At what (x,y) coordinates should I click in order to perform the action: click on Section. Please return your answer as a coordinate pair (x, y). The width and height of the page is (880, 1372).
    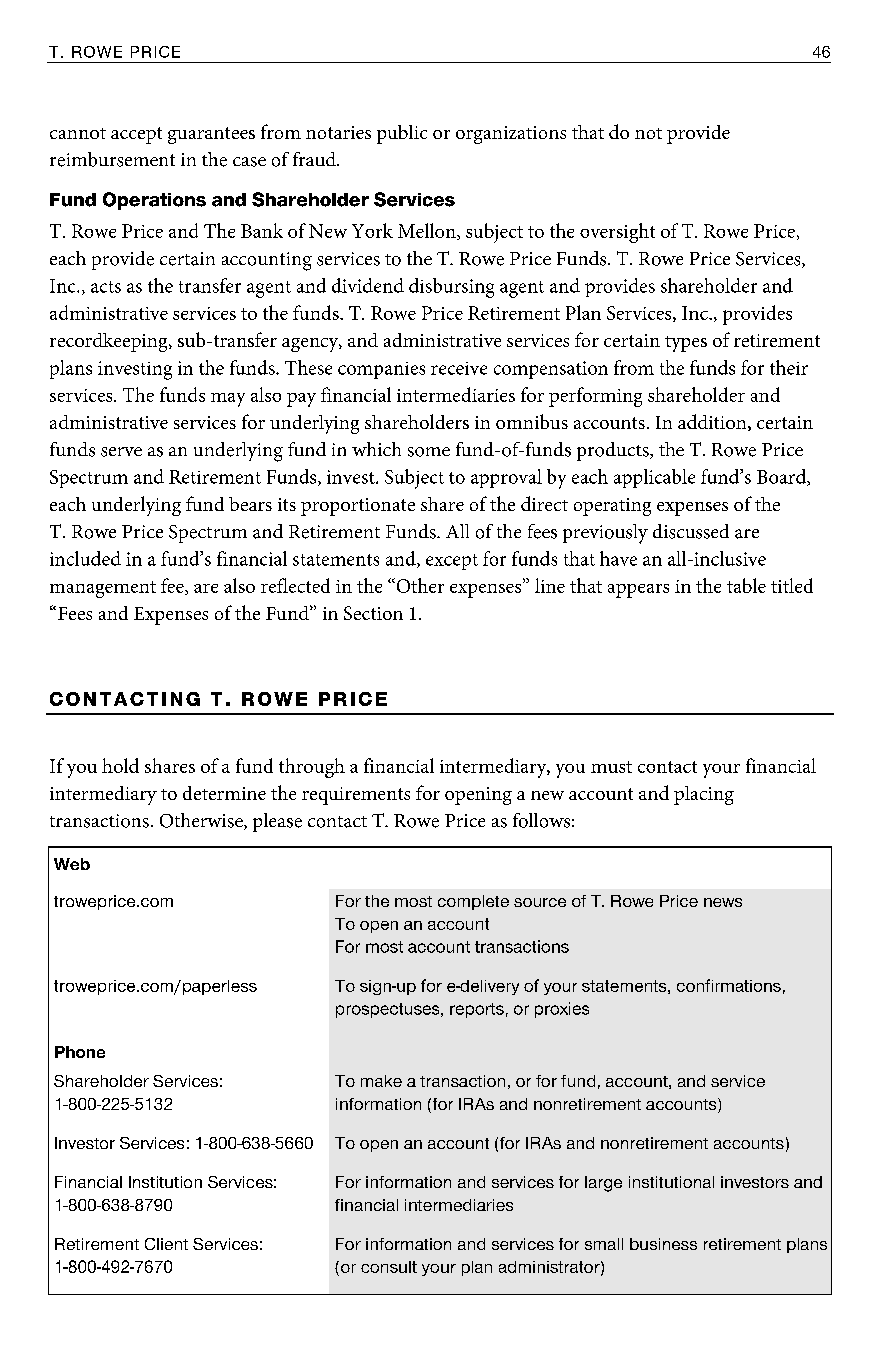
    Looking at the image, I should click on (373, 613).
